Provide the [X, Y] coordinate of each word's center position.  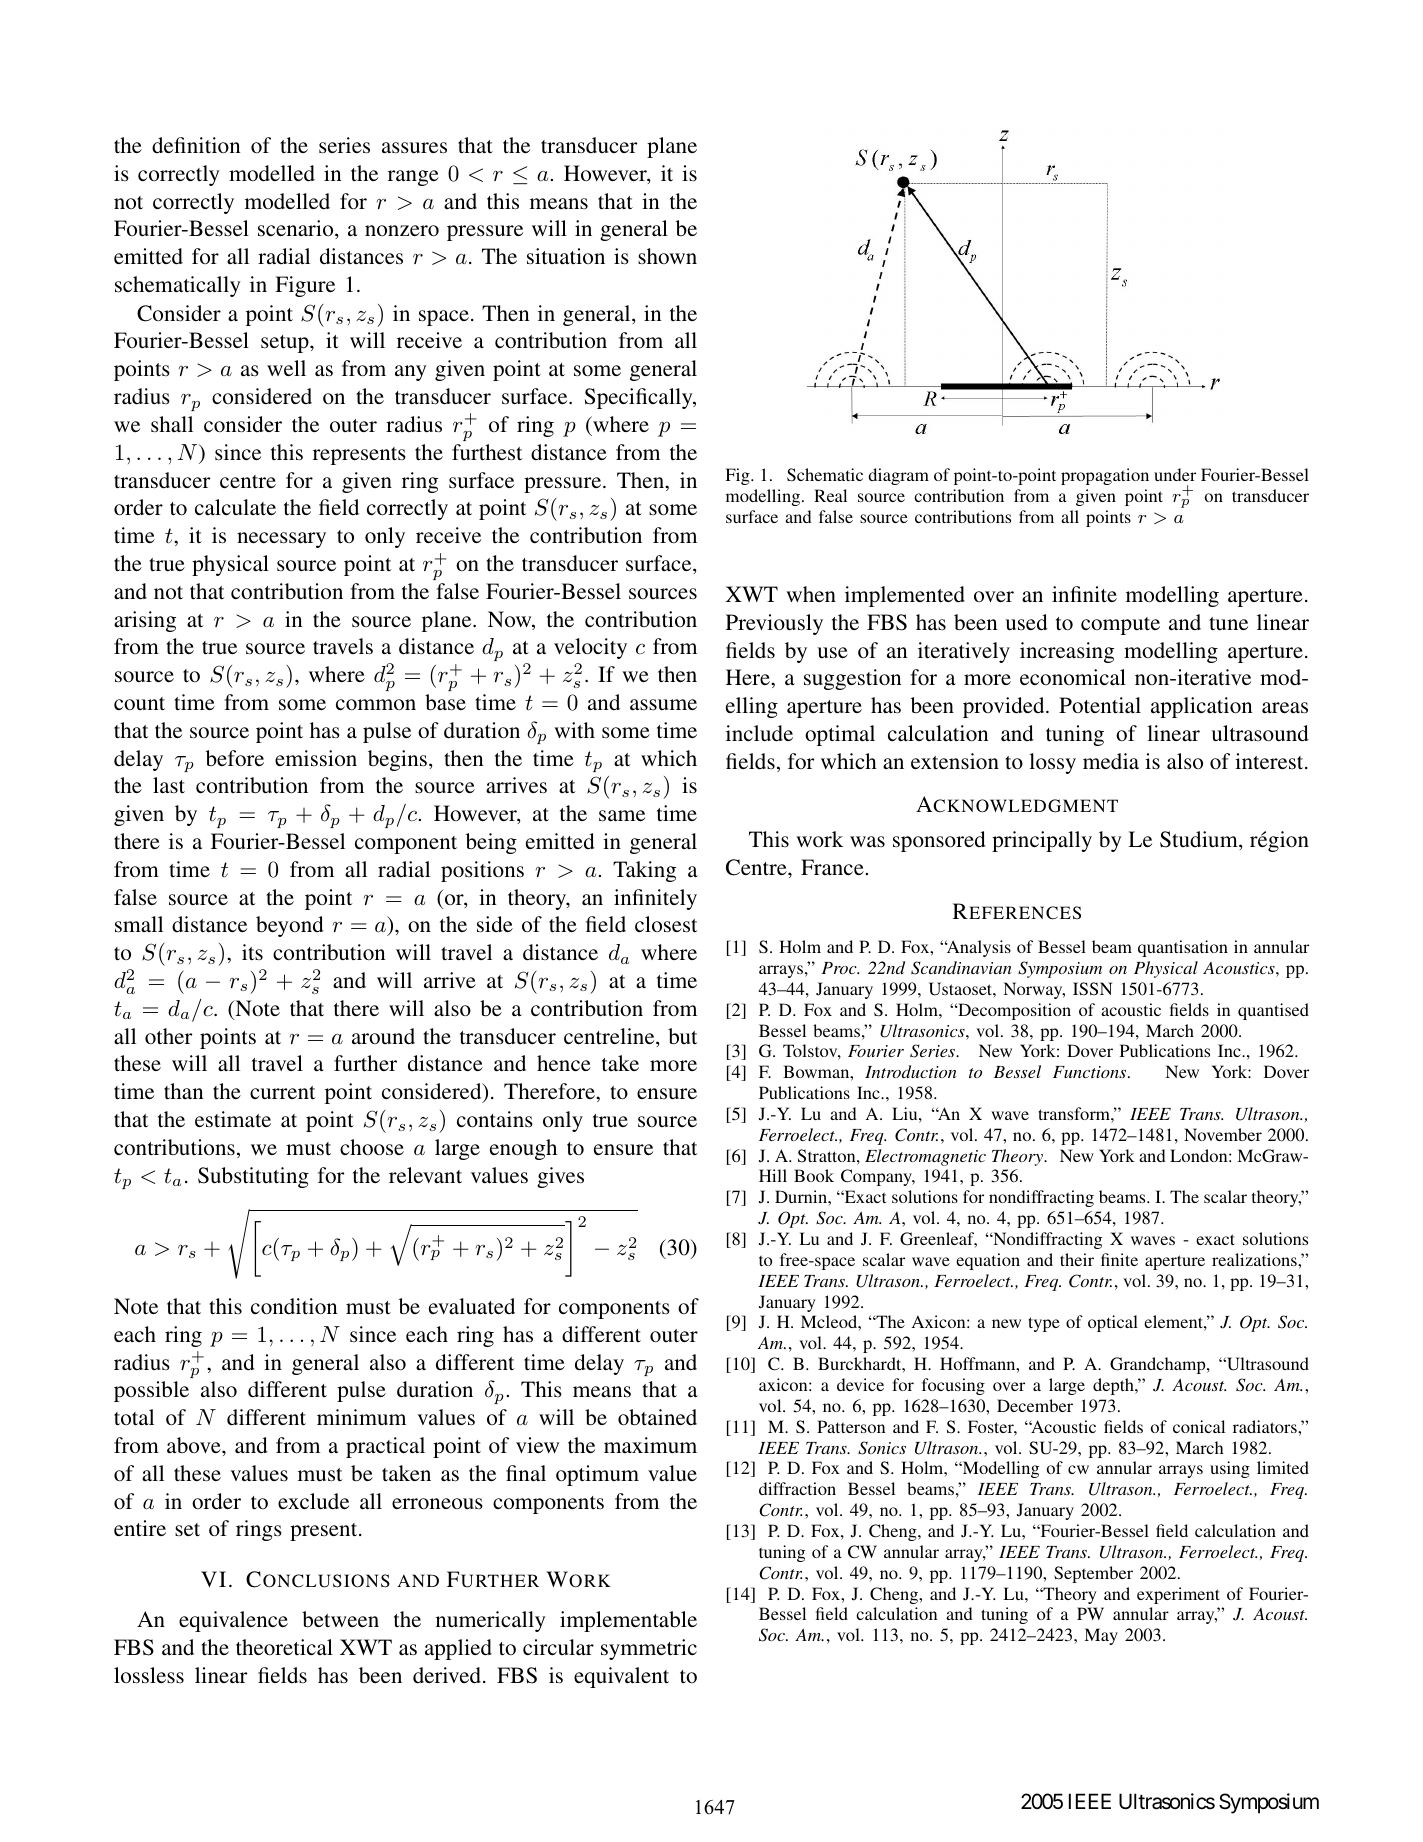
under [1175, 474]
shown [667, 256]
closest [666, 924]
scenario [297, 229]
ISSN [1092, 989]
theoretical [284, 1647]
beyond [290, 926]
